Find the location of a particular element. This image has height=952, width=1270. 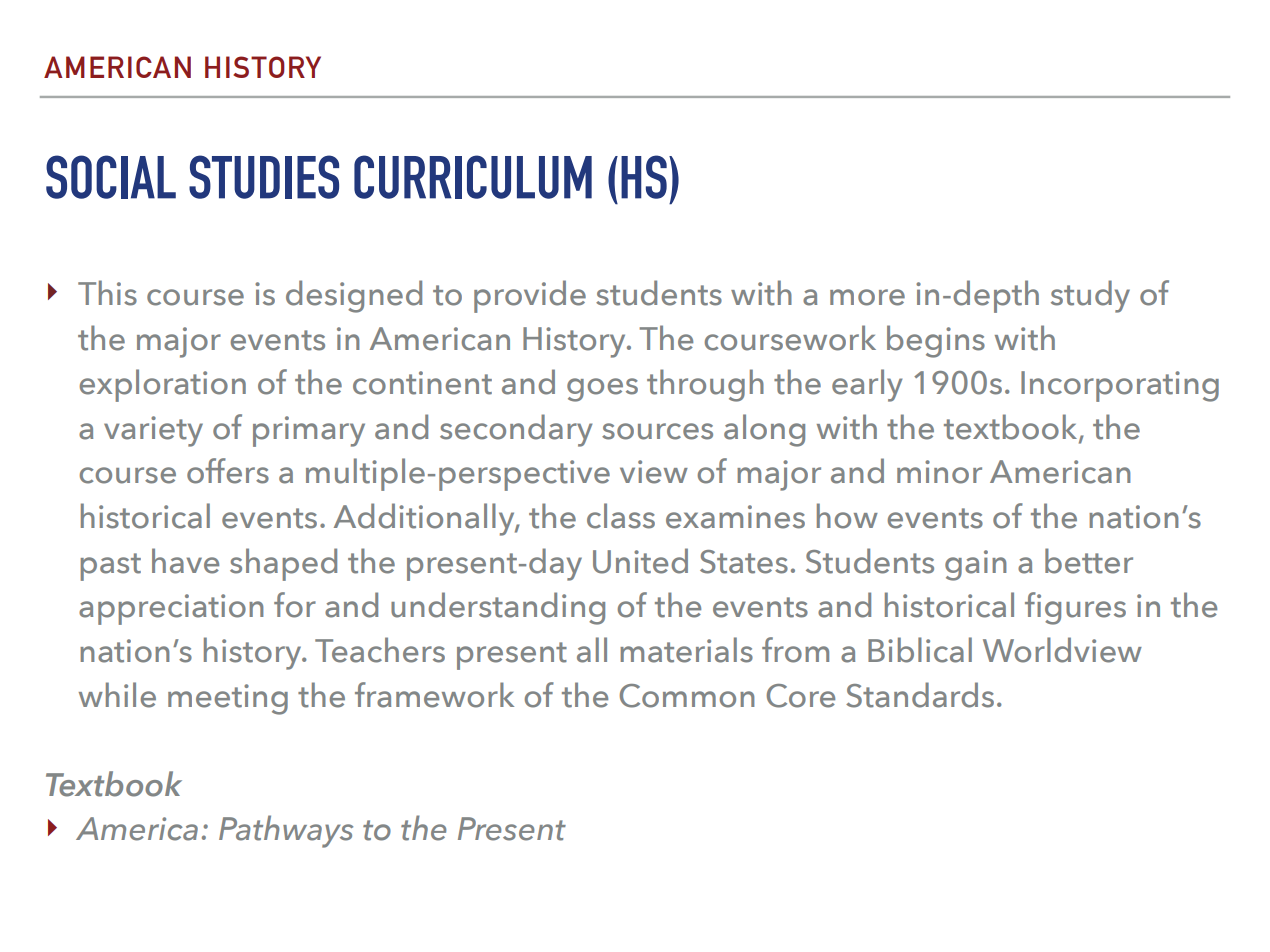

Pathways is located at coordinates (286, 831).
